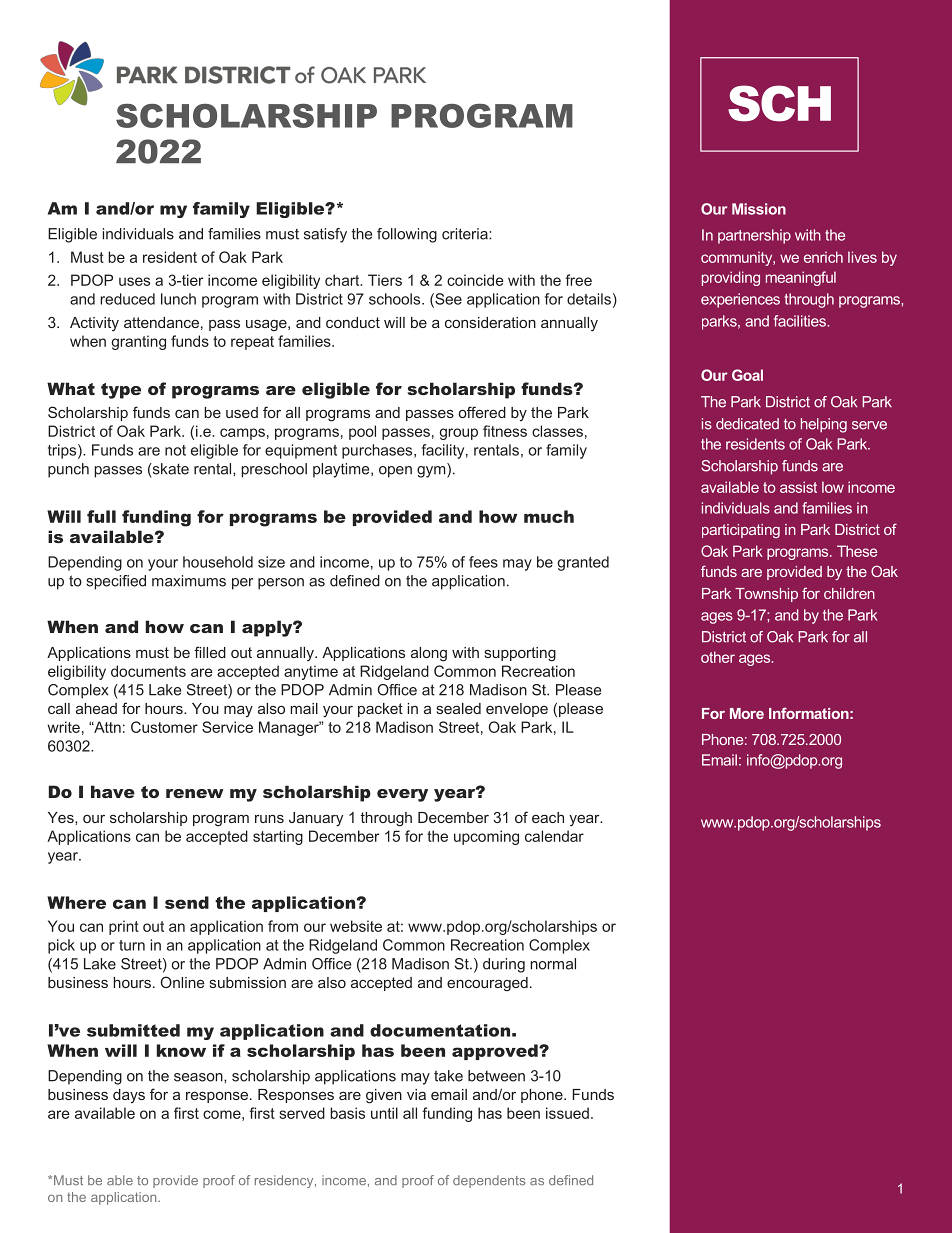 This screenshot has width=952, height=1233. What do you see at coordinates (567, 1113) in the screenshot?
I see `issued` at bounding box center [567, 1113].
